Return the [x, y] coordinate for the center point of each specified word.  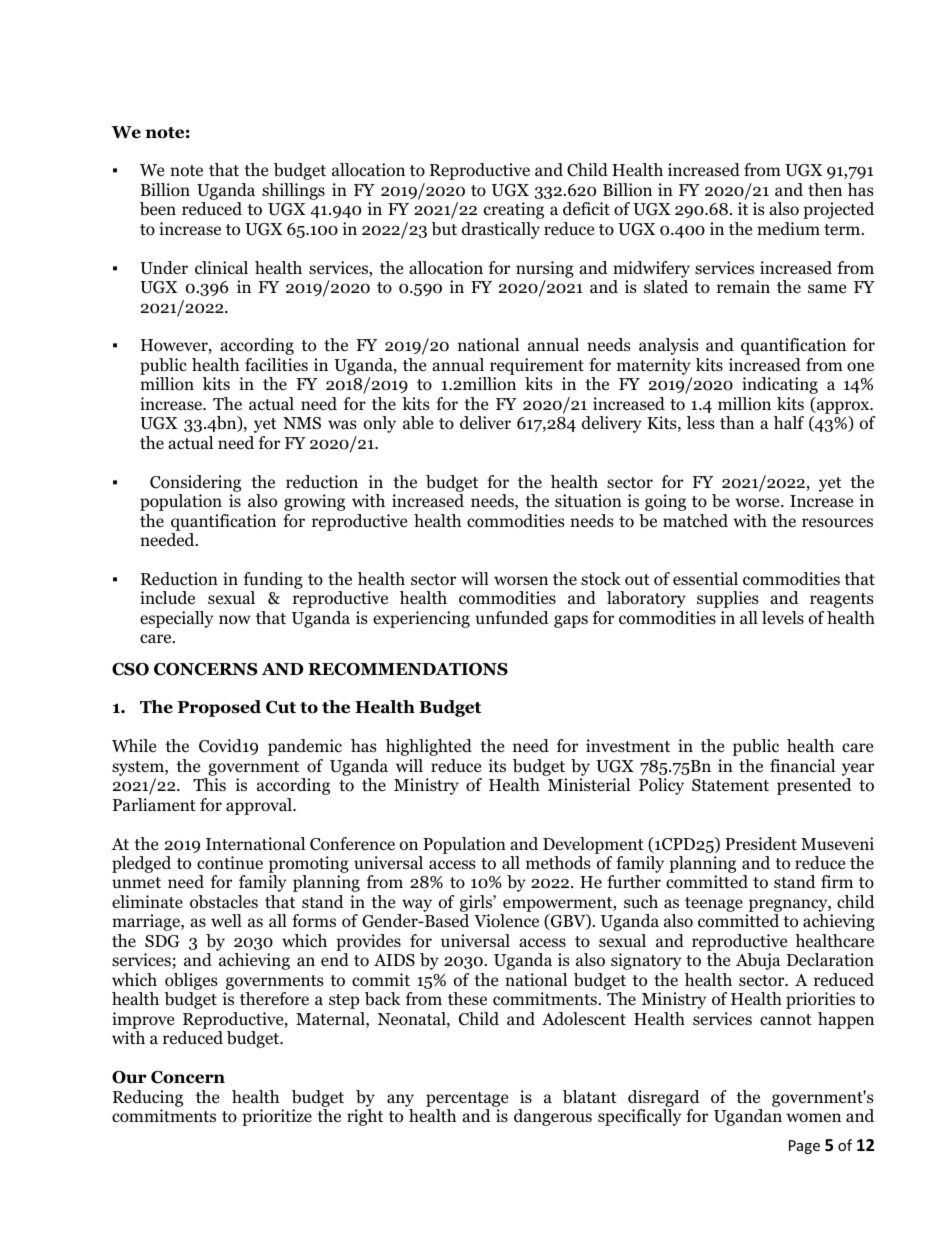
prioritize [277, 1117]
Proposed [219, 708]
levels [783, 618]
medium [788, 229]
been [158, 209]
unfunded [512, 617]
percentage [467, 1099]
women [813, 1118]
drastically [501, 230]
